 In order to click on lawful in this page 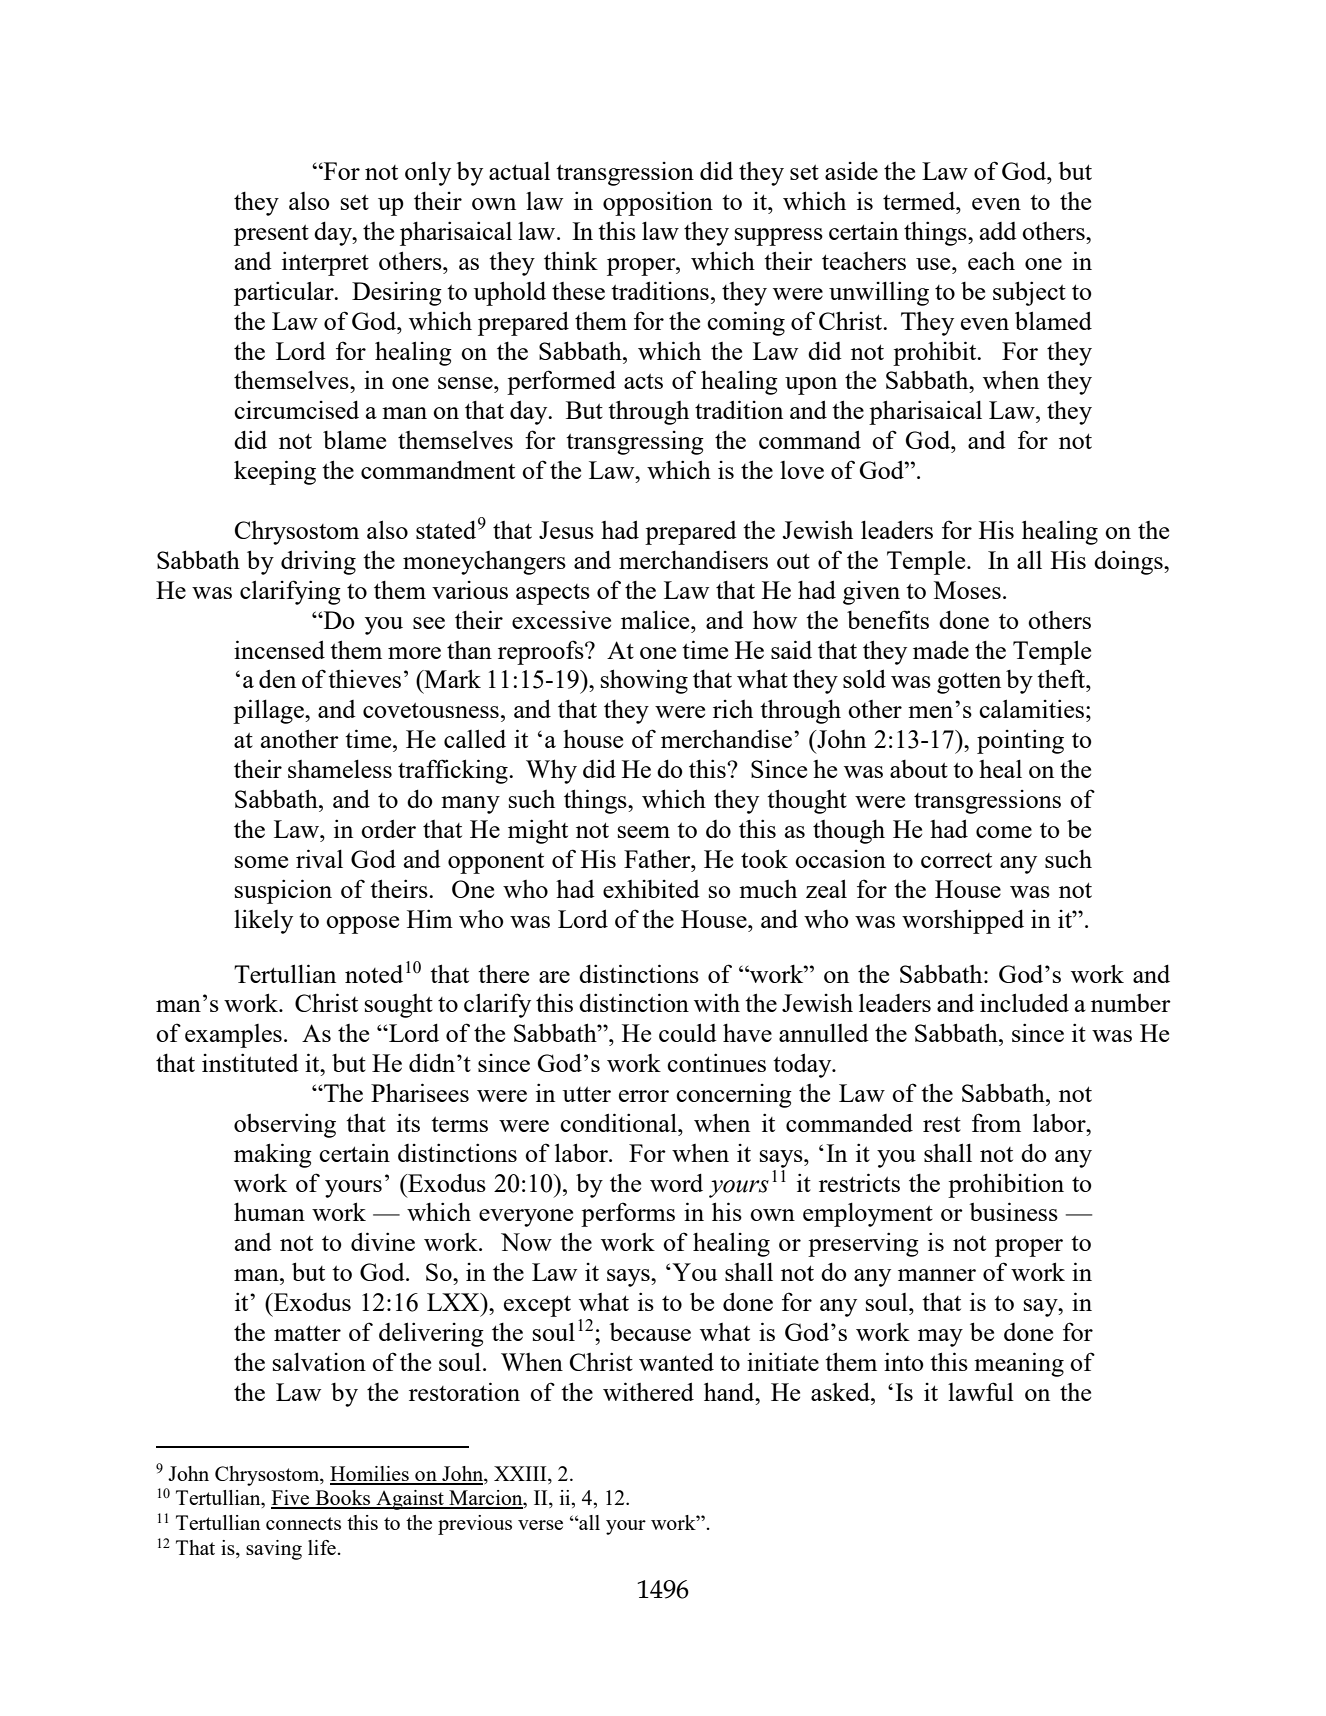, I will do `click(981, 1391)`.
